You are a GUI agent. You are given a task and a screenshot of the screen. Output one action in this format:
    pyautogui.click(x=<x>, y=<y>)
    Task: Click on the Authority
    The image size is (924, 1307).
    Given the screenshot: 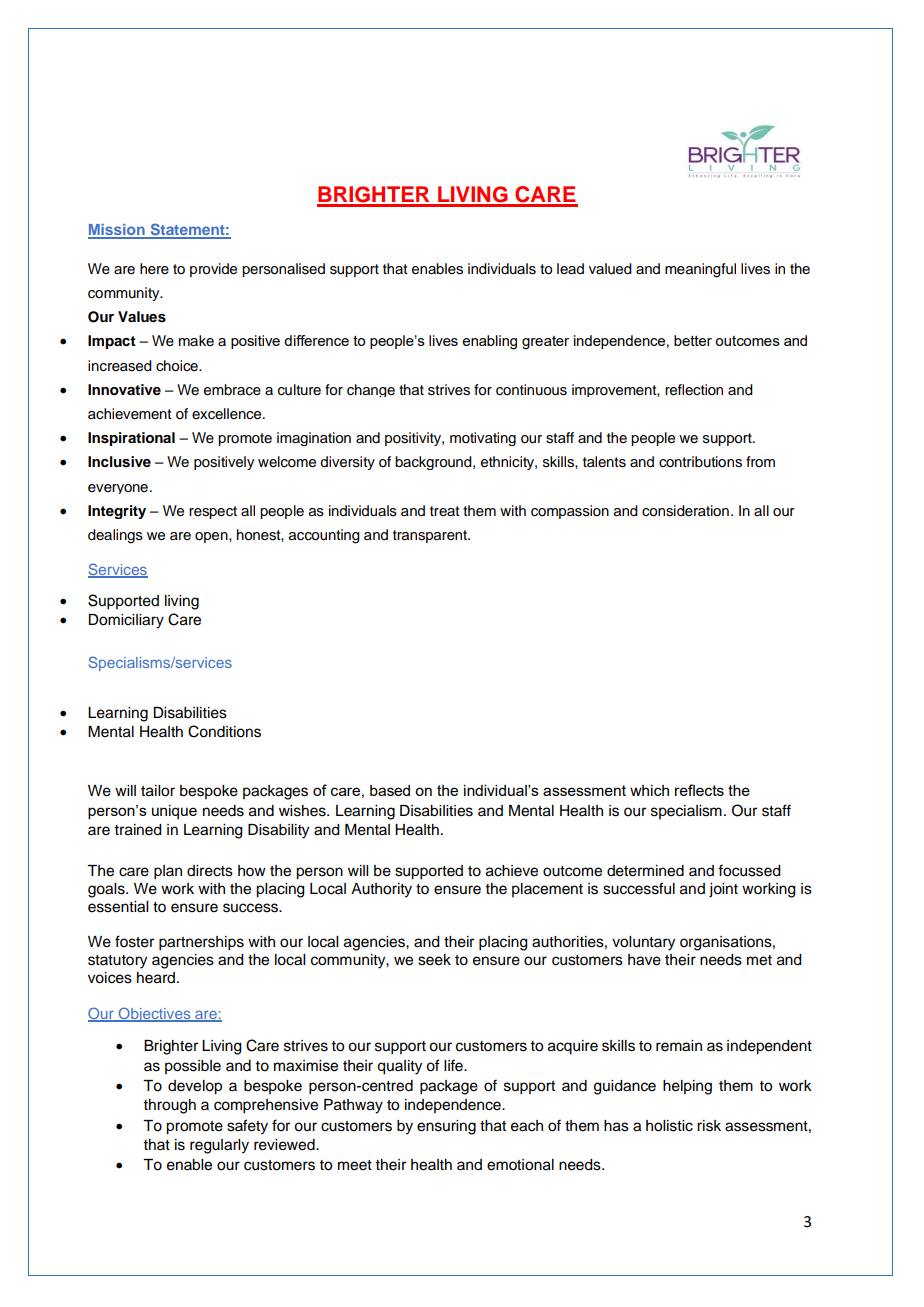 What is the action you would take?
    pyautogui.click(x=381, y=890)
